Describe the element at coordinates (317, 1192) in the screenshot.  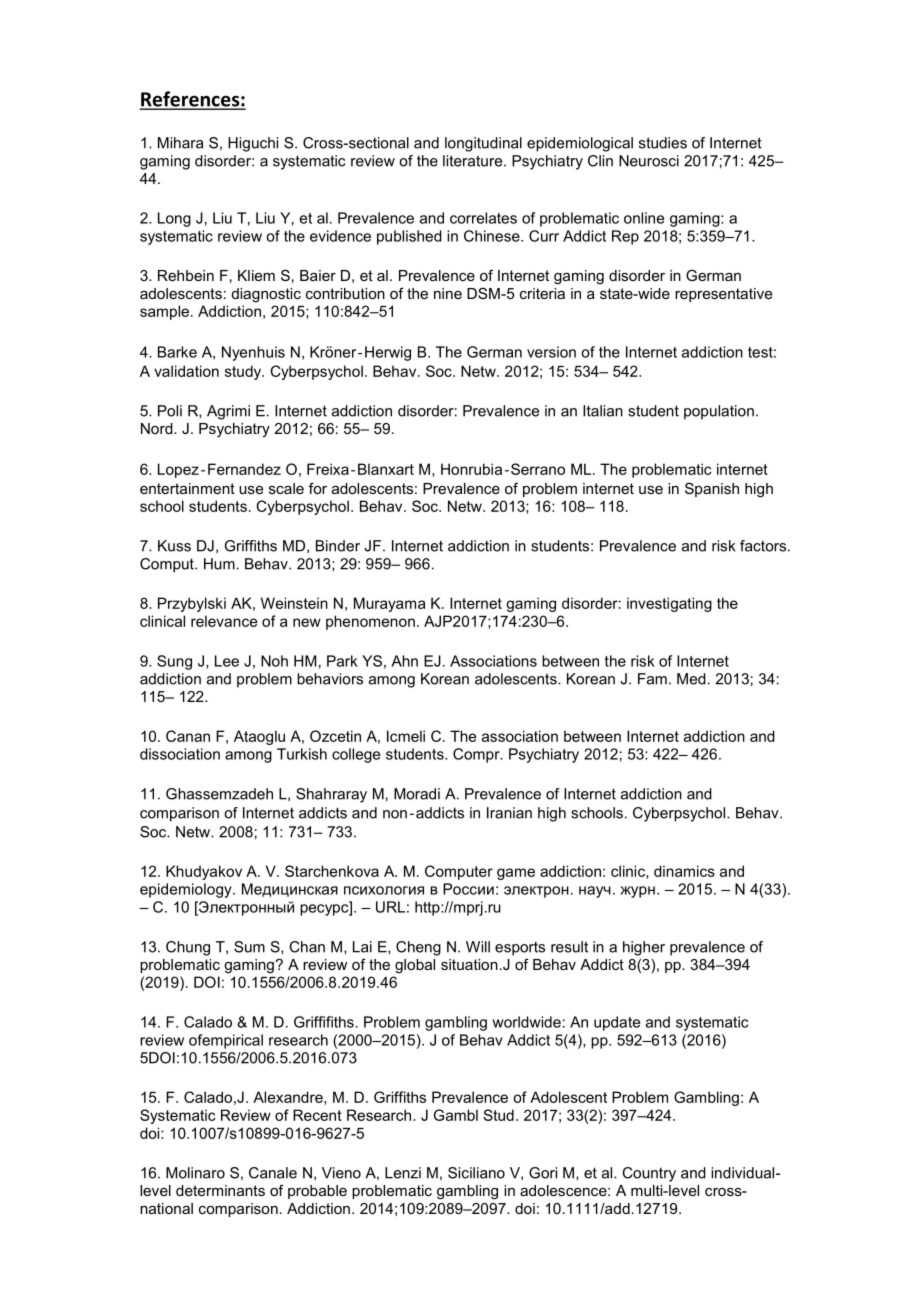
I see `probable` at that location.
